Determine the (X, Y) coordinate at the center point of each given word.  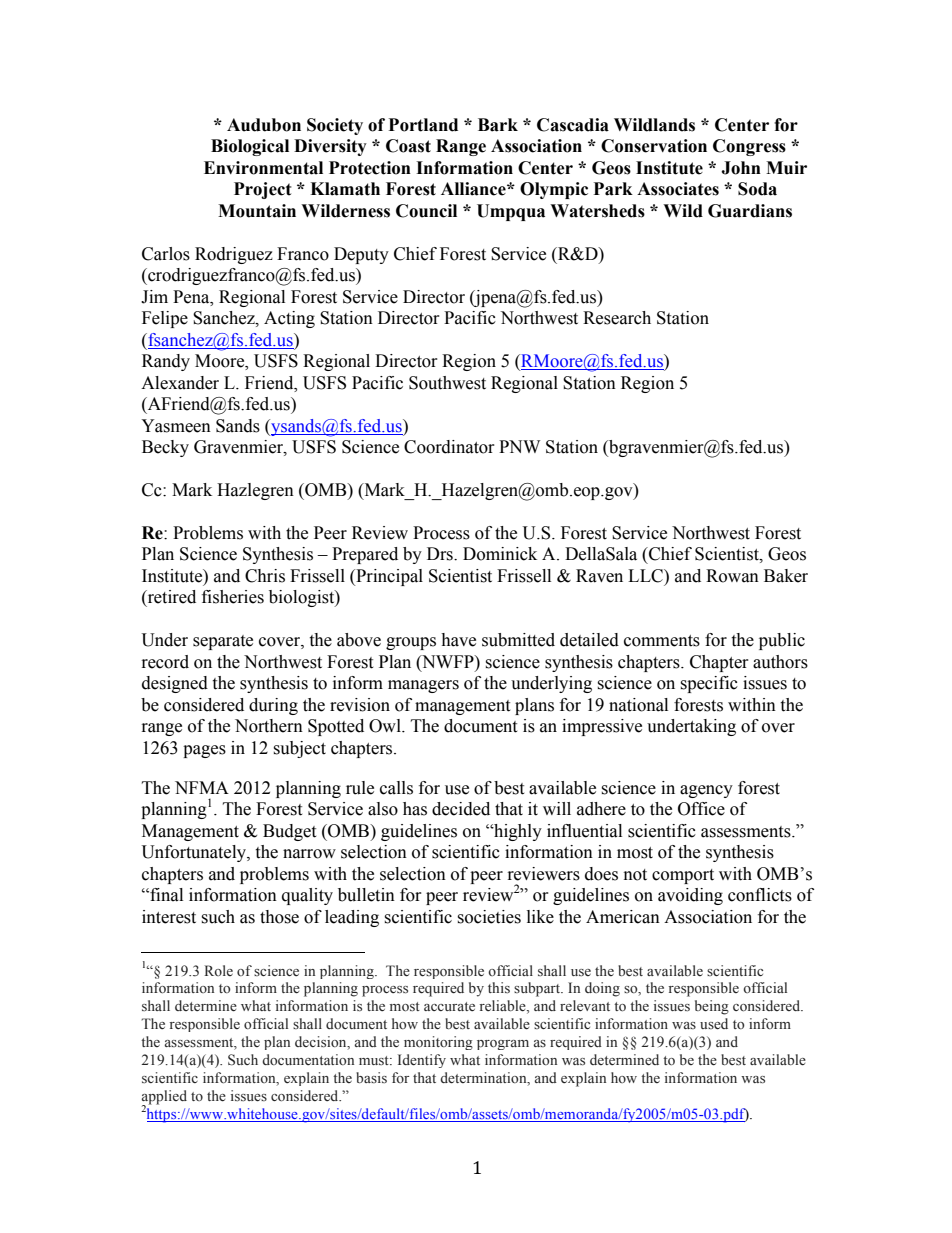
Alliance (474, 189)
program (503, 1045)
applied (164, 1098)
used (714, 1024)
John (741, 168)
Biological (250, 147)
